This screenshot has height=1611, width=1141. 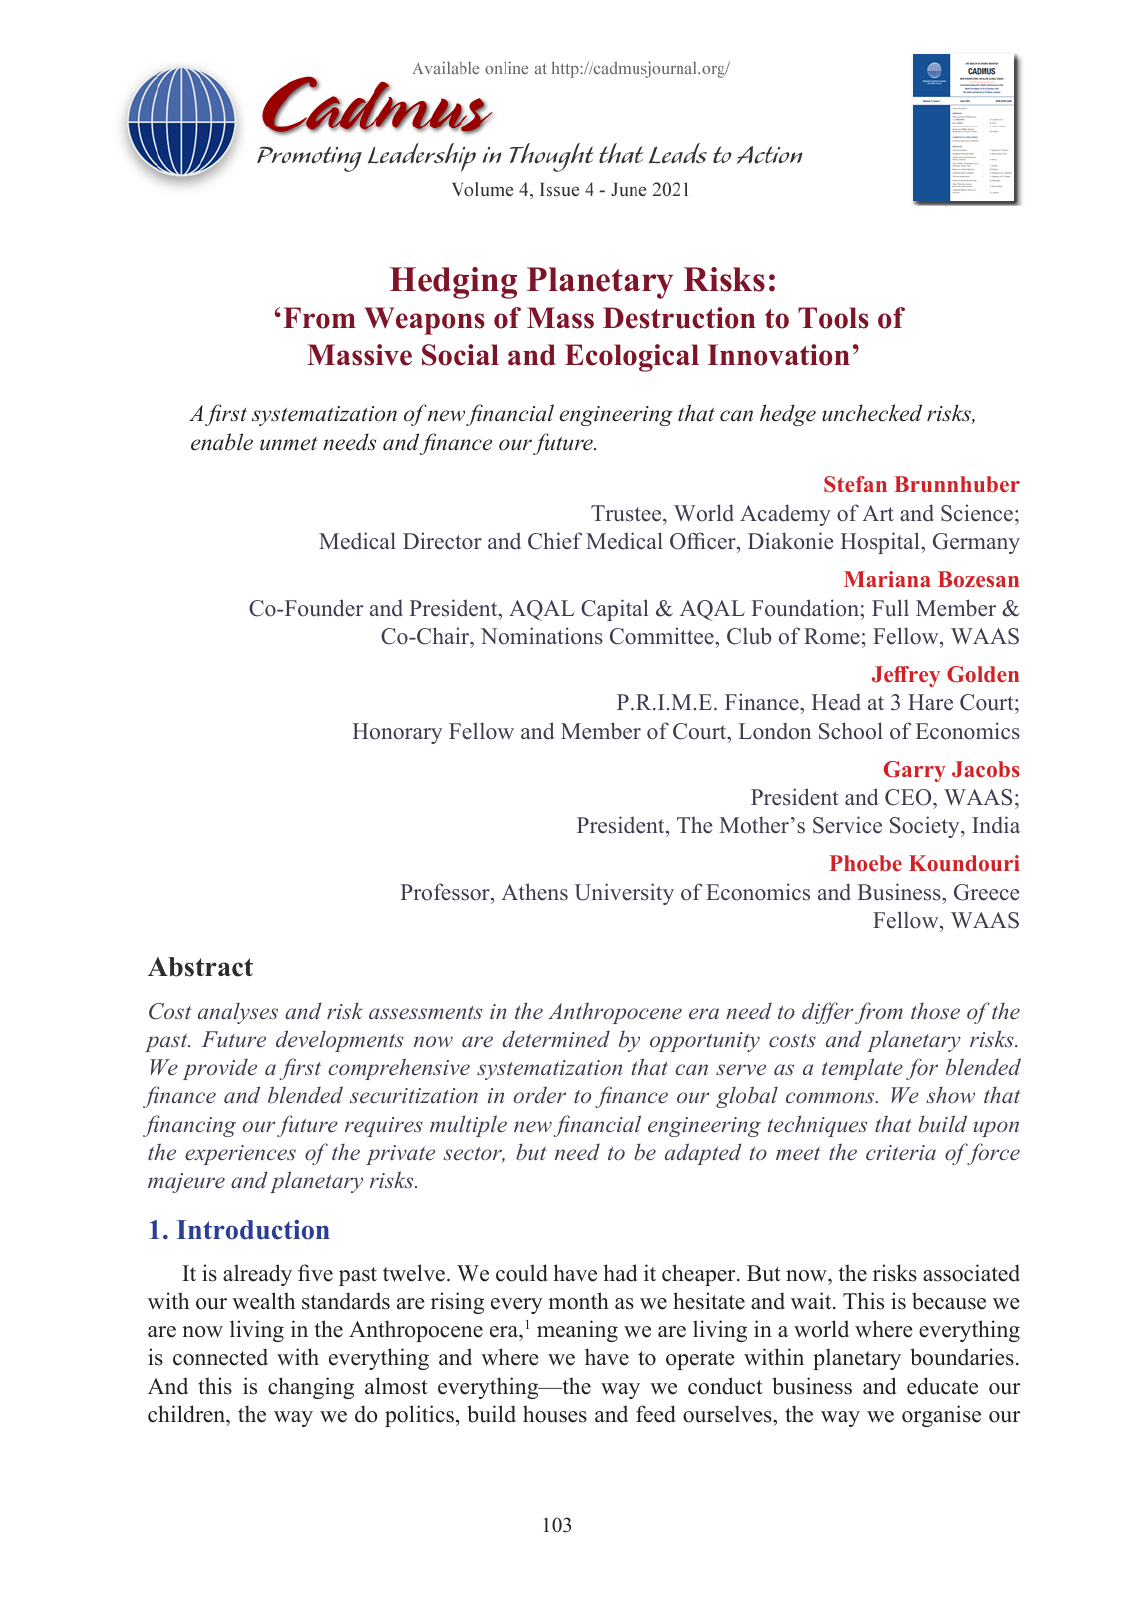 What do you see at coordinates (935, 1011) in the screenshot?
I see `those` at bounding box center [935, 1011].
